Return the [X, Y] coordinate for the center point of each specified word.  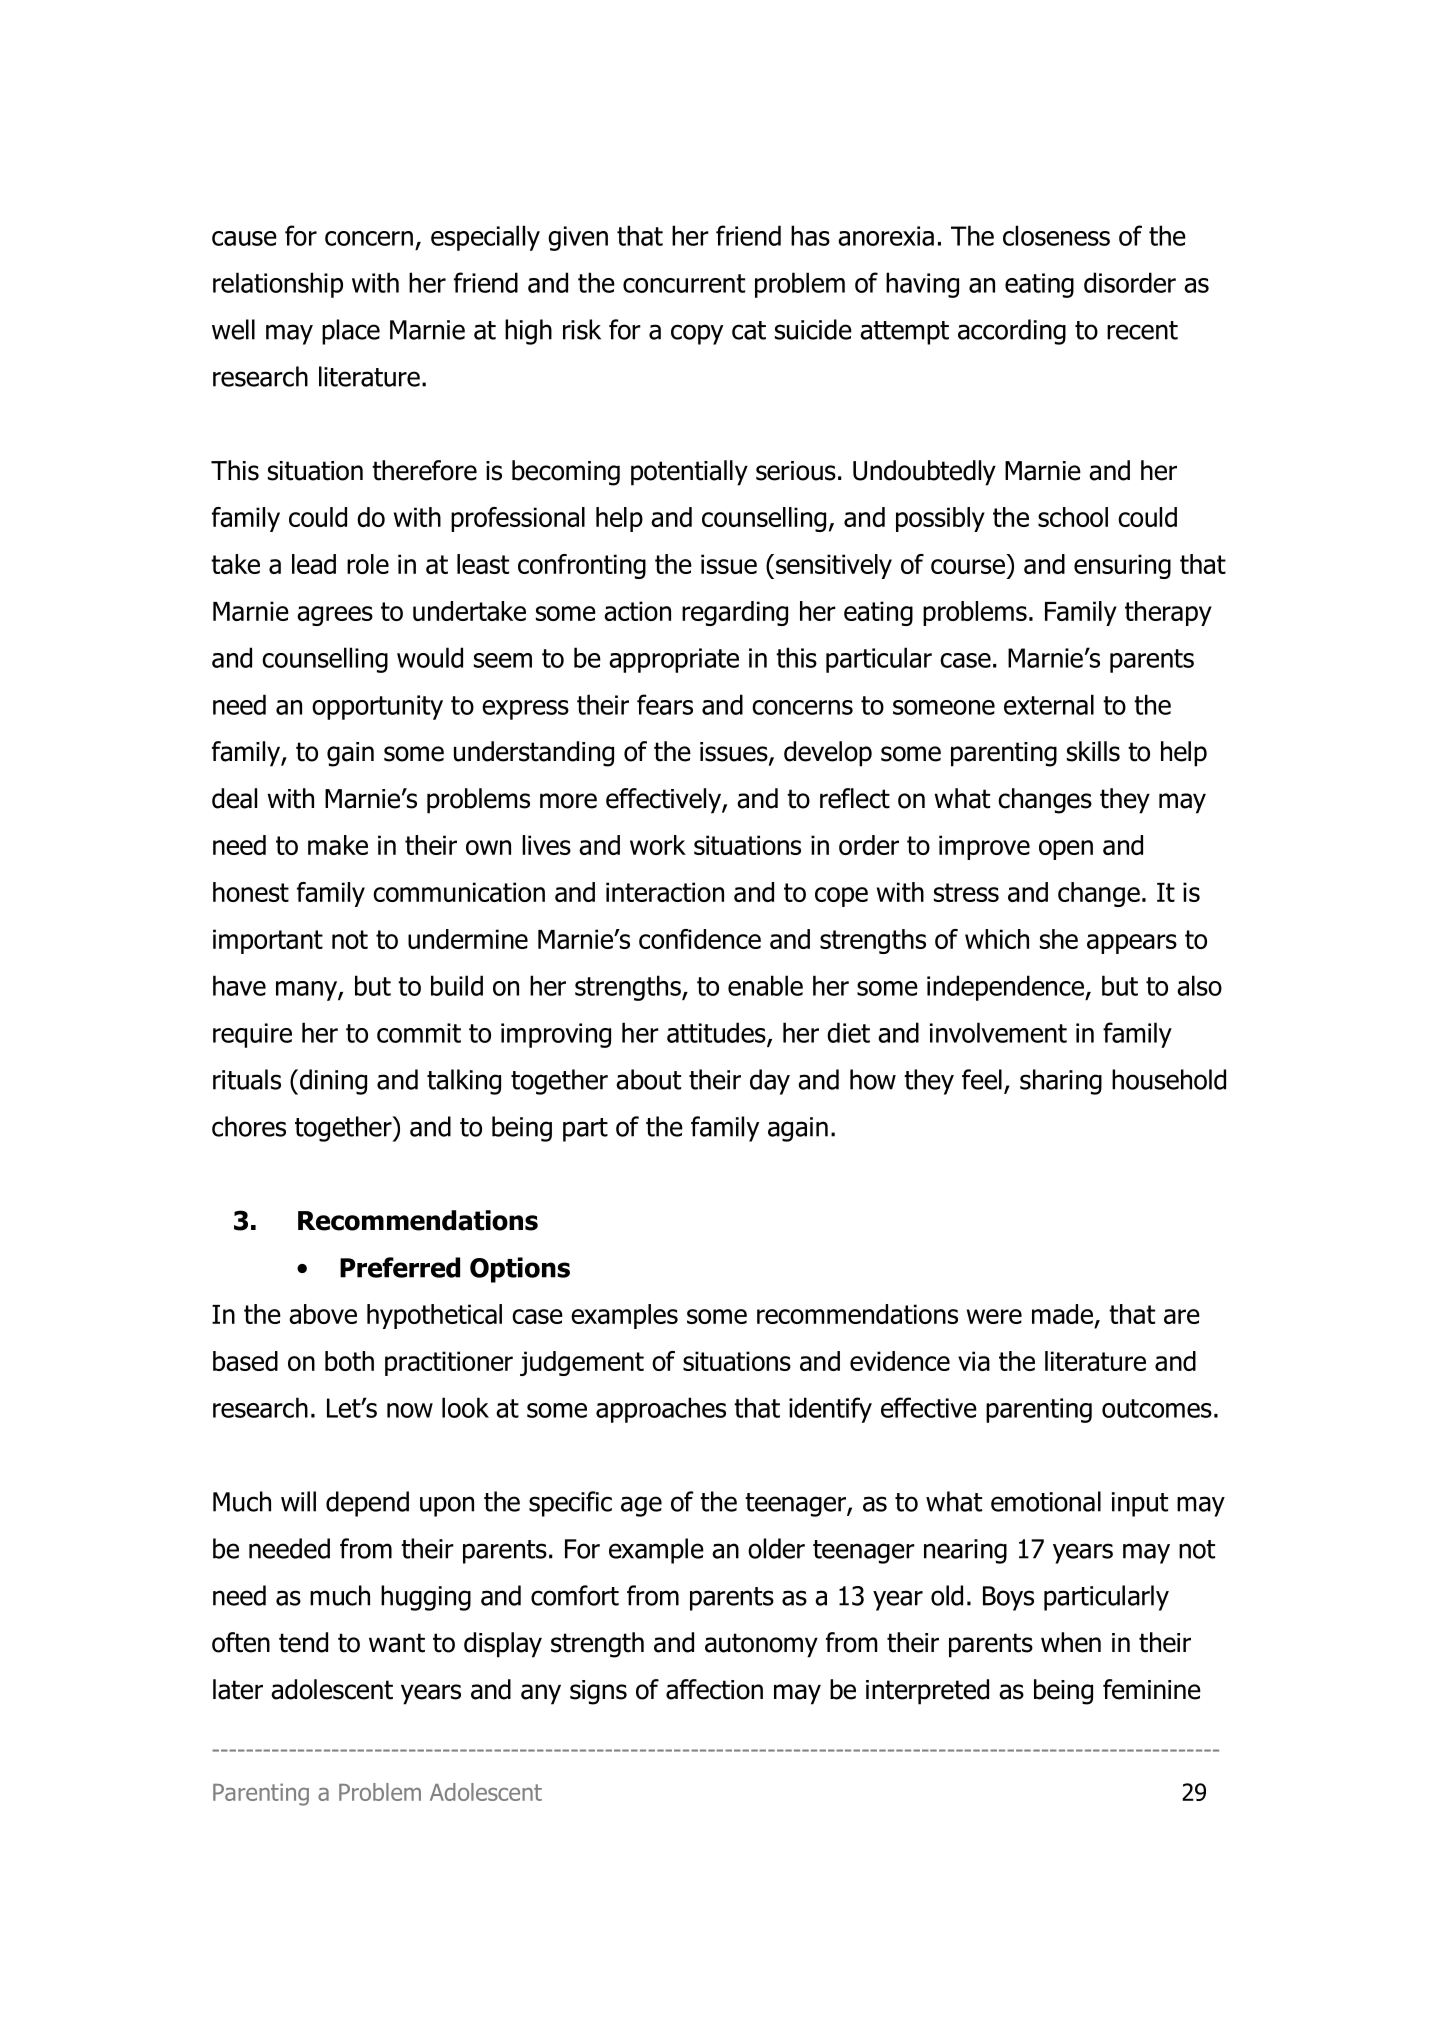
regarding [735, 613]
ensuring [1122, 566]
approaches [661, 1410]
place [351, 332]
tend [303, 1642]
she [1059, 939]
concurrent [684, 283]
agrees [335, 616]
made [1062, 1314]
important [268, 941]
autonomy [761, 1645]
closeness [1056, 235]
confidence [700, 939]
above [323, 1314]
